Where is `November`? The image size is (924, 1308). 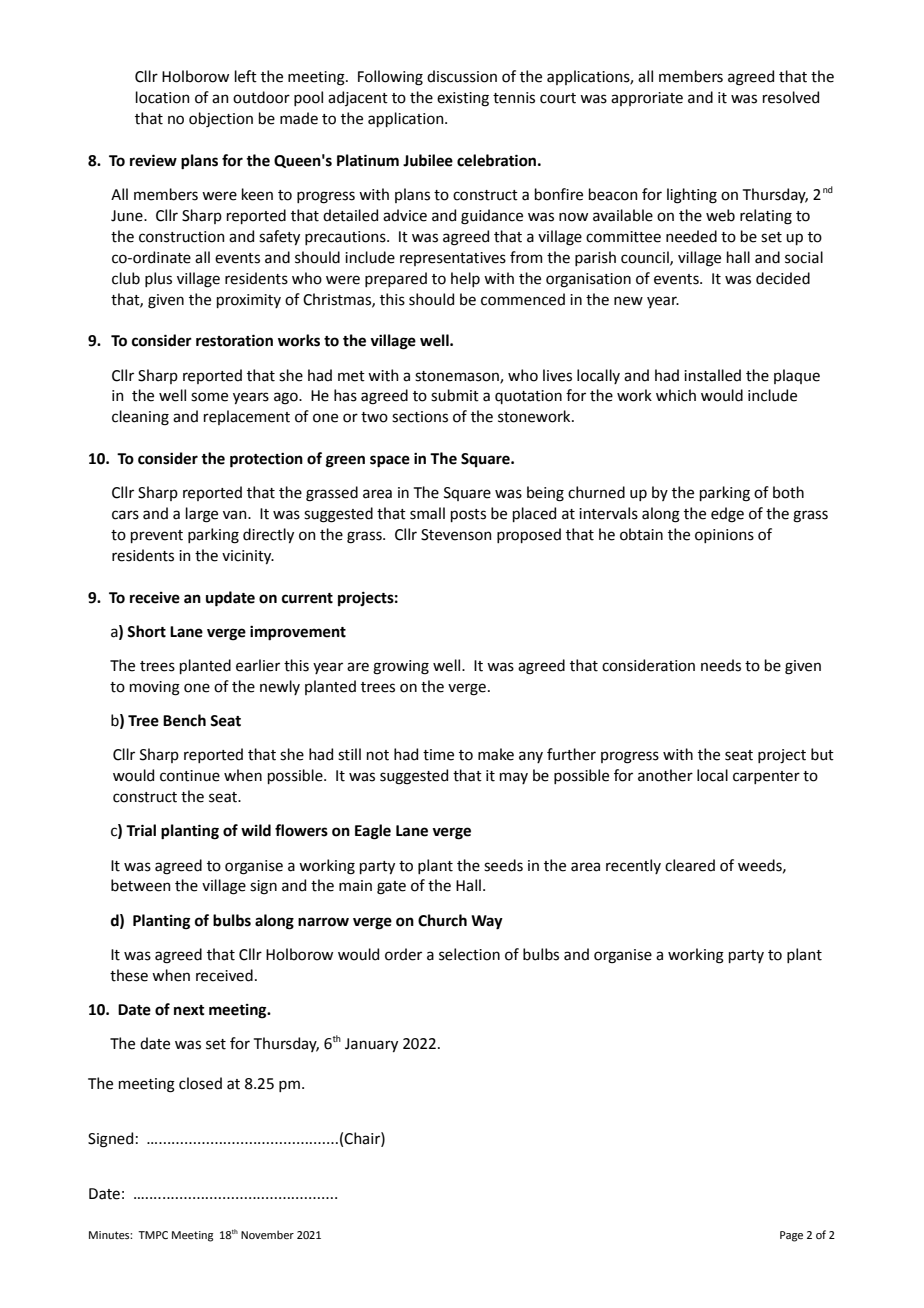 November is located at coordinates (267, 1234).
